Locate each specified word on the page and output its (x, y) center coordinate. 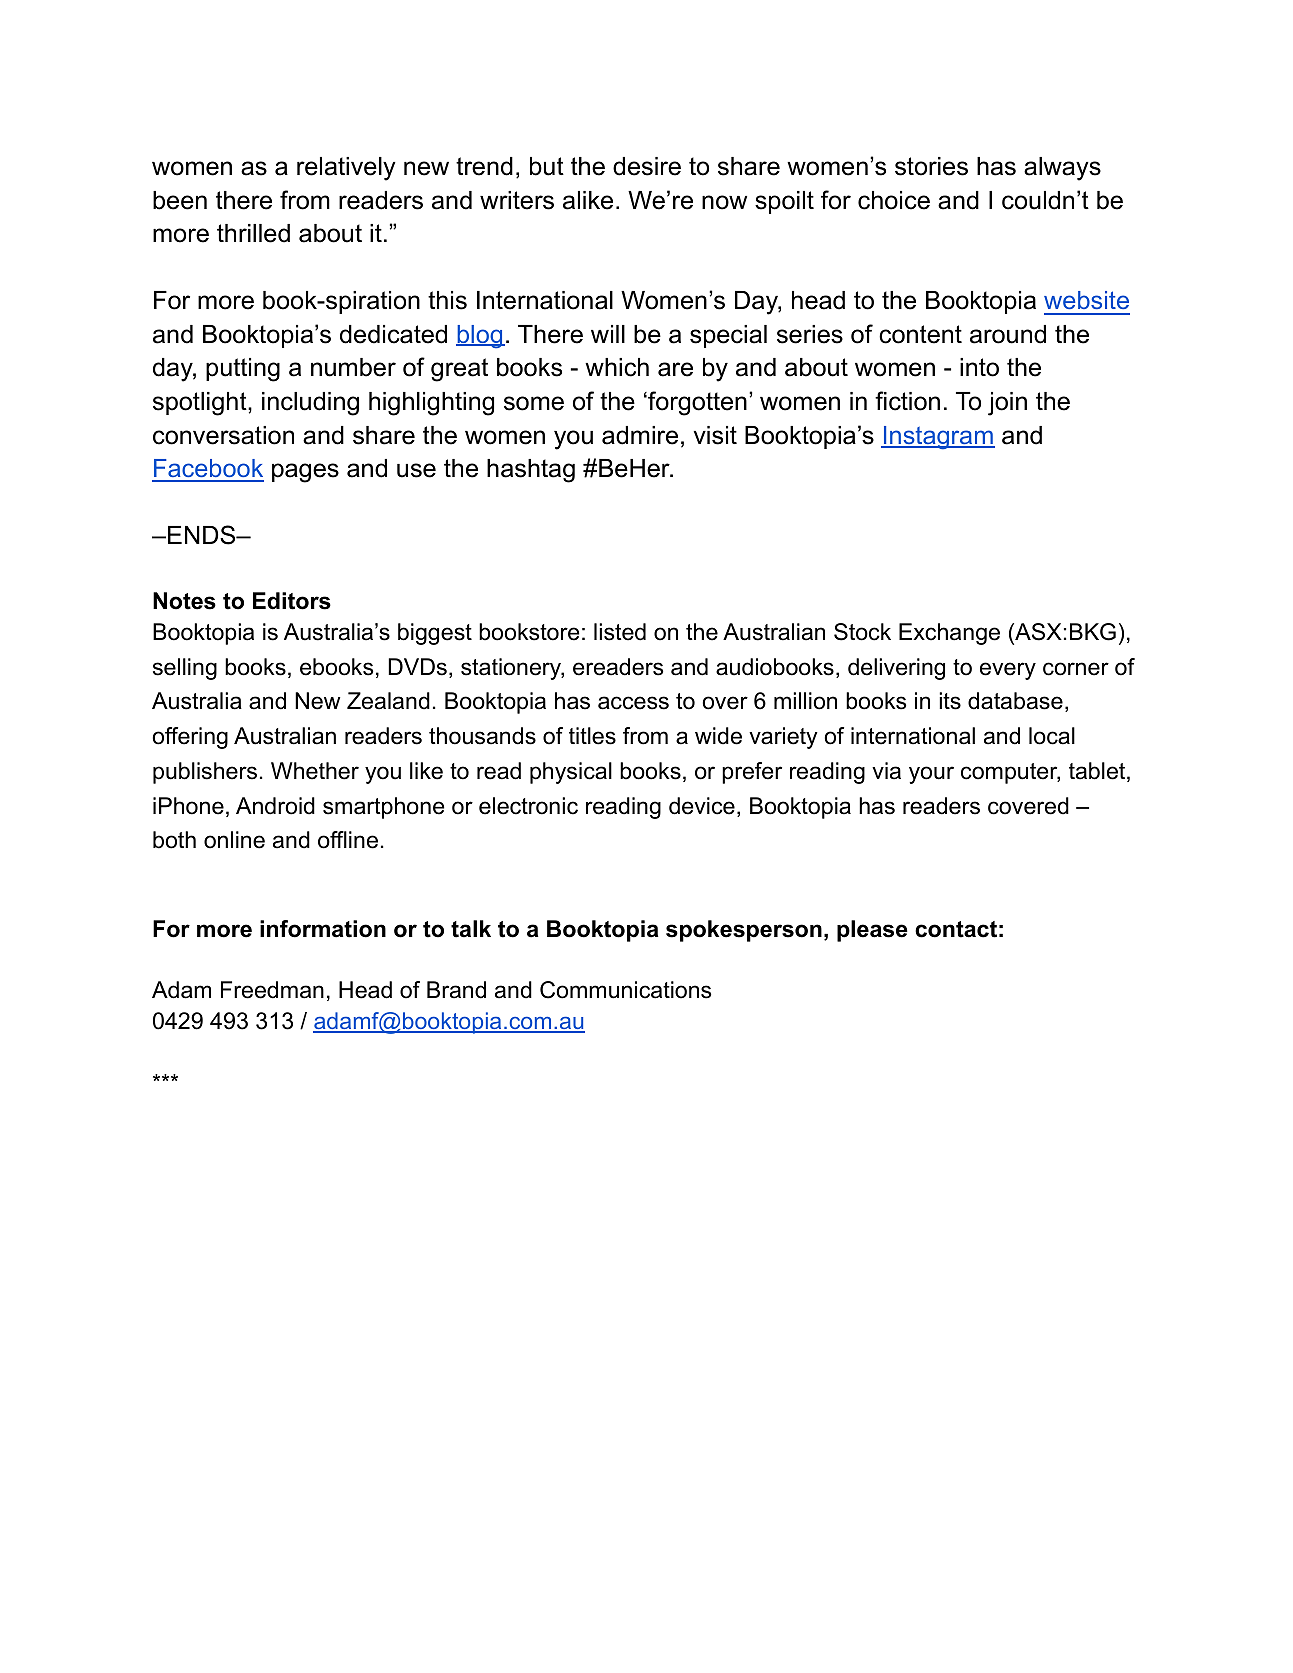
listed (620, 632)
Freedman (272, 990)
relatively (346, 169)
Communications (625, 990)
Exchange (949, 634)
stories (931, 166)
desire (647, 166)
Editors (292, 601)
